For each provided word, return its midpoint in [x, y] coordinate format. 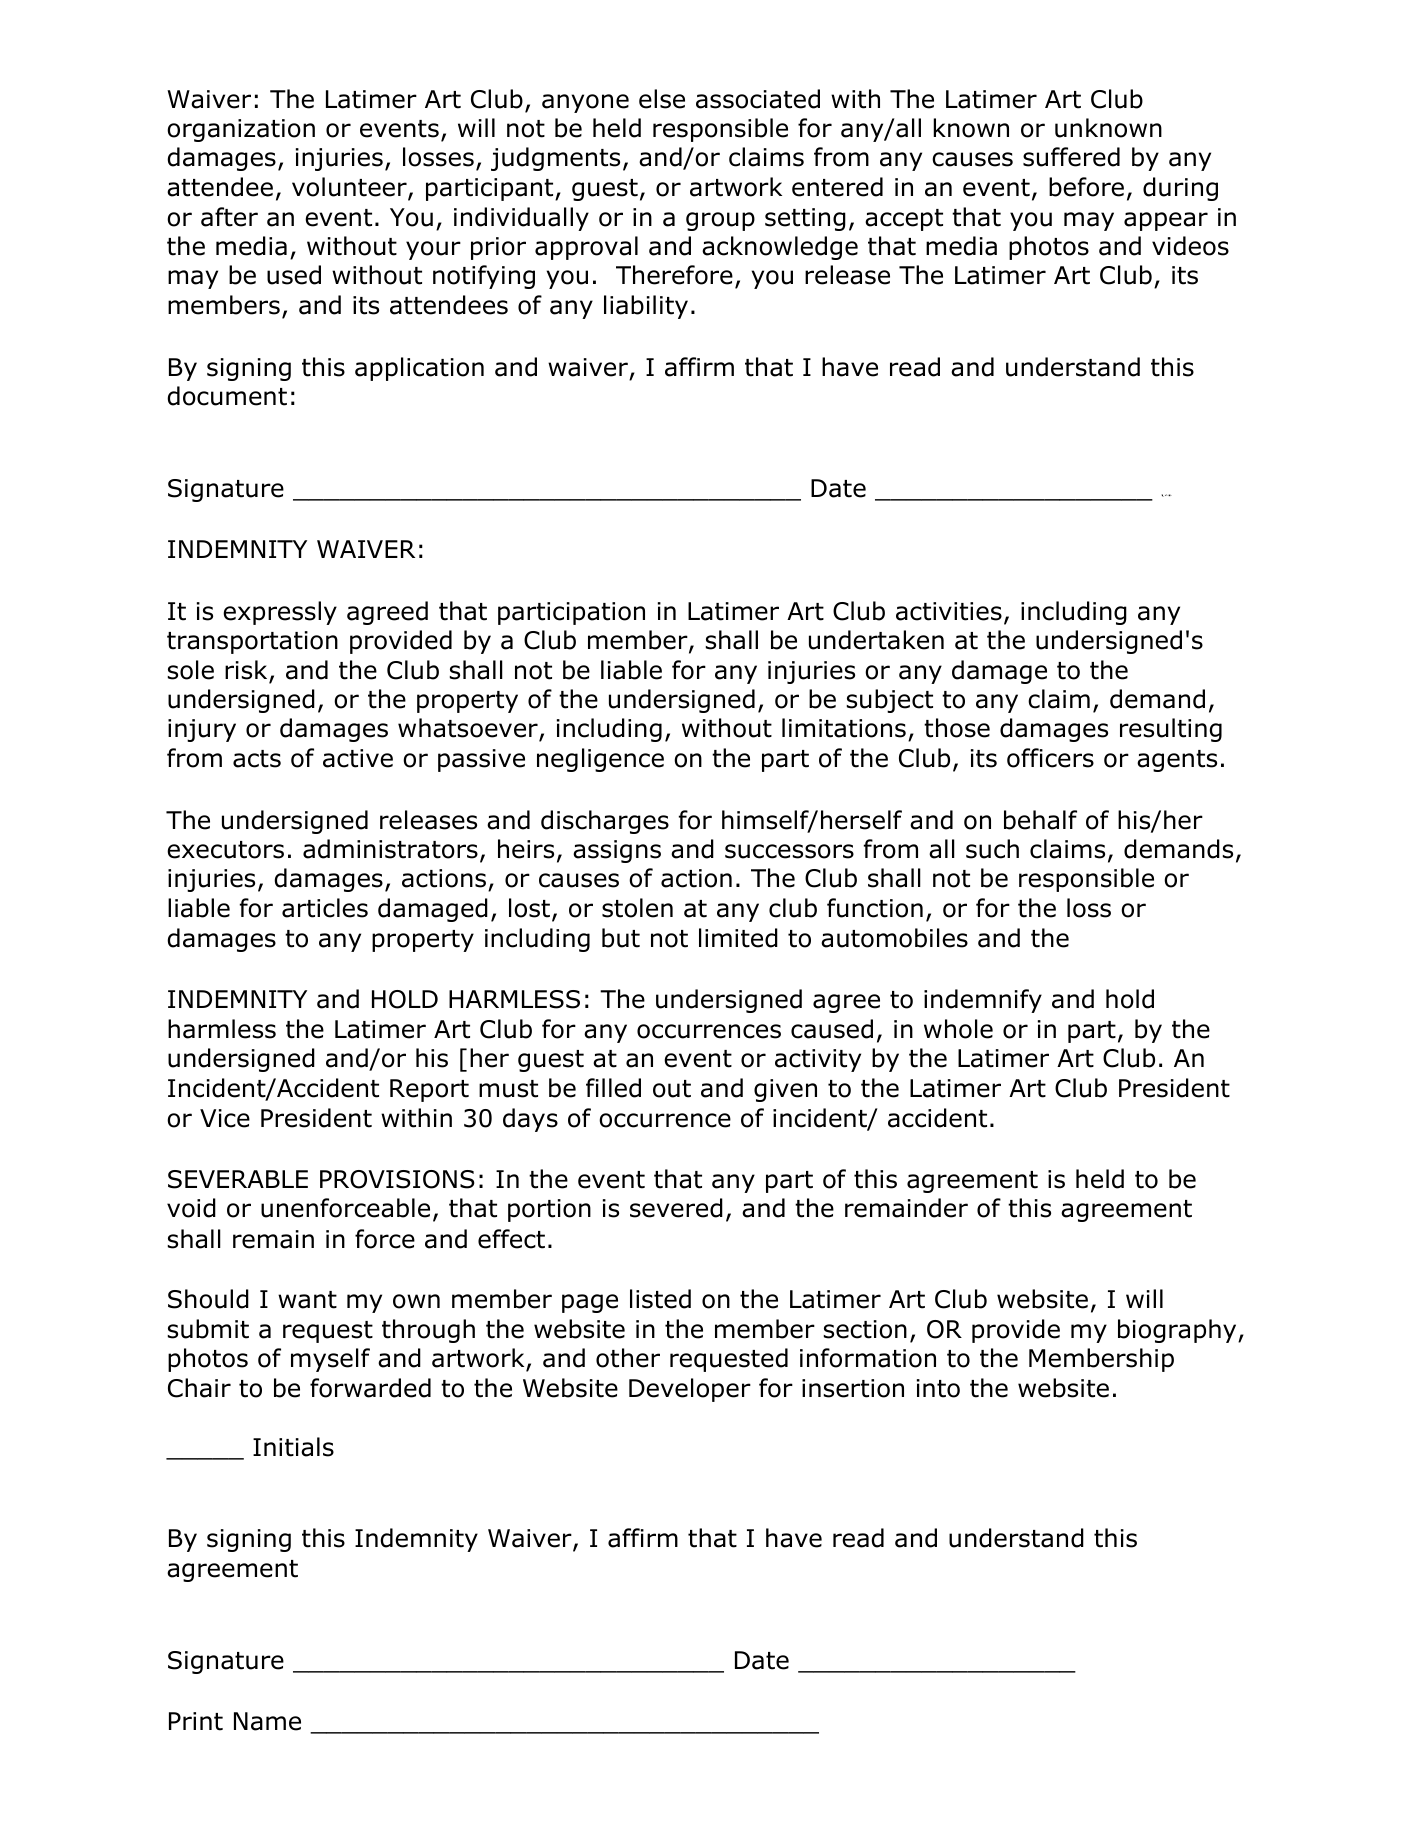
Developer [690, 1390]
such [992, 849]
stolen [637, 908]
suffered [1071, 157]
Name [267, 1721]
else [662, 99]
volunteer [350, 188]
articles [325, 908]
